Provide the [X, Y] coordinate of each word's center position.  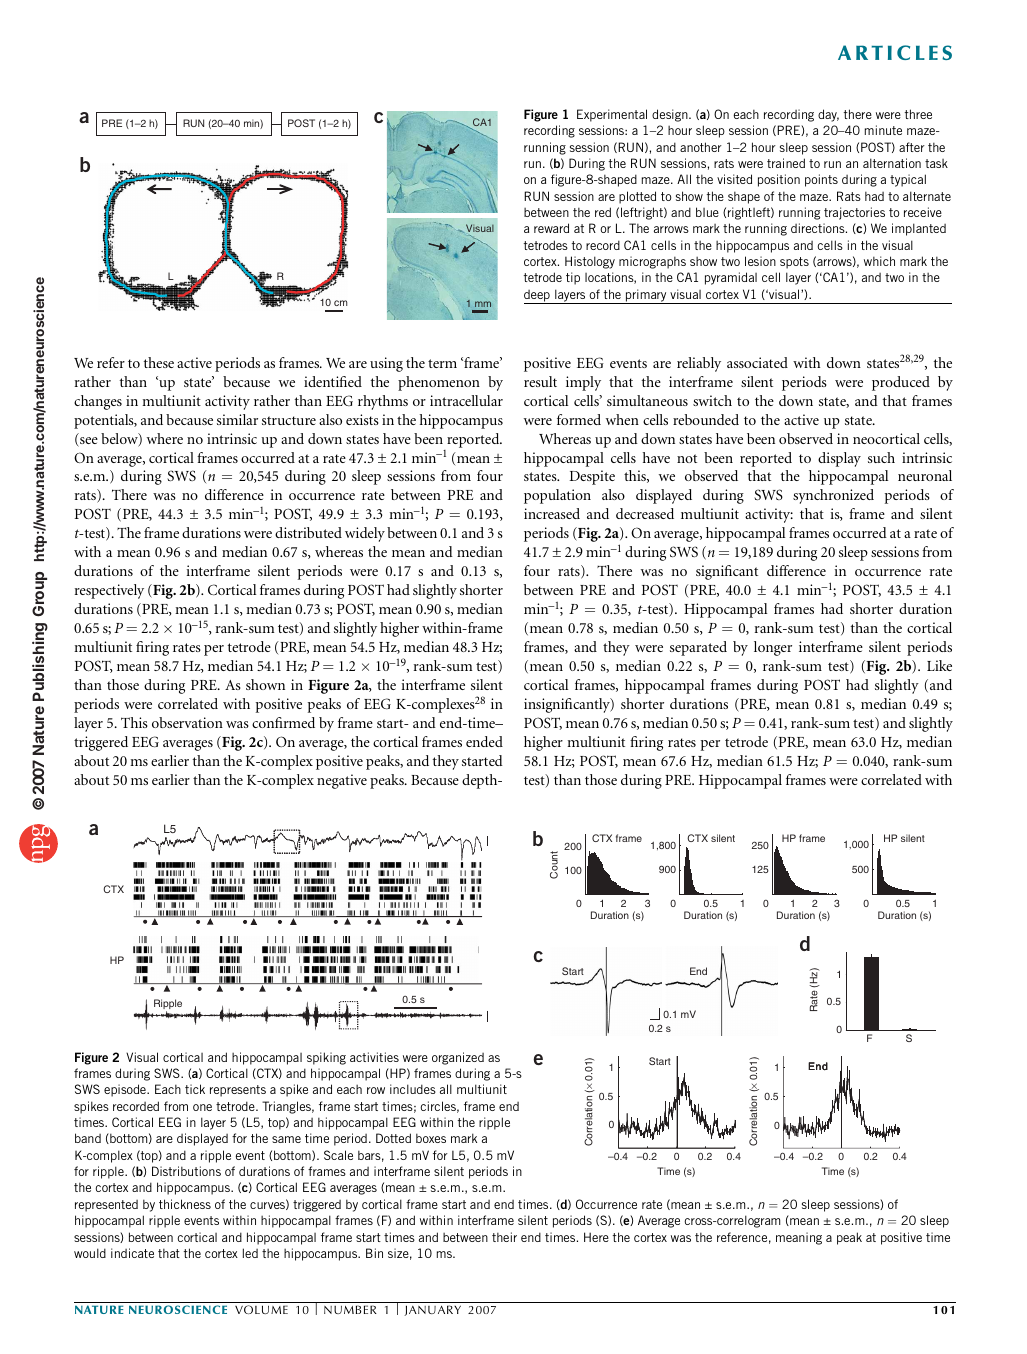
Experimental [612, 115]
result [540, 381]
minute [883, 130]
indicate [132, 1253]
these [159, 362]
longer [773, 648]
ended [484, 741]
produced [901, 383]
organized [458, 1058]
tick [195, 1089]
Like [939, 665]
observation [187, 722]
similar [237, 419]
